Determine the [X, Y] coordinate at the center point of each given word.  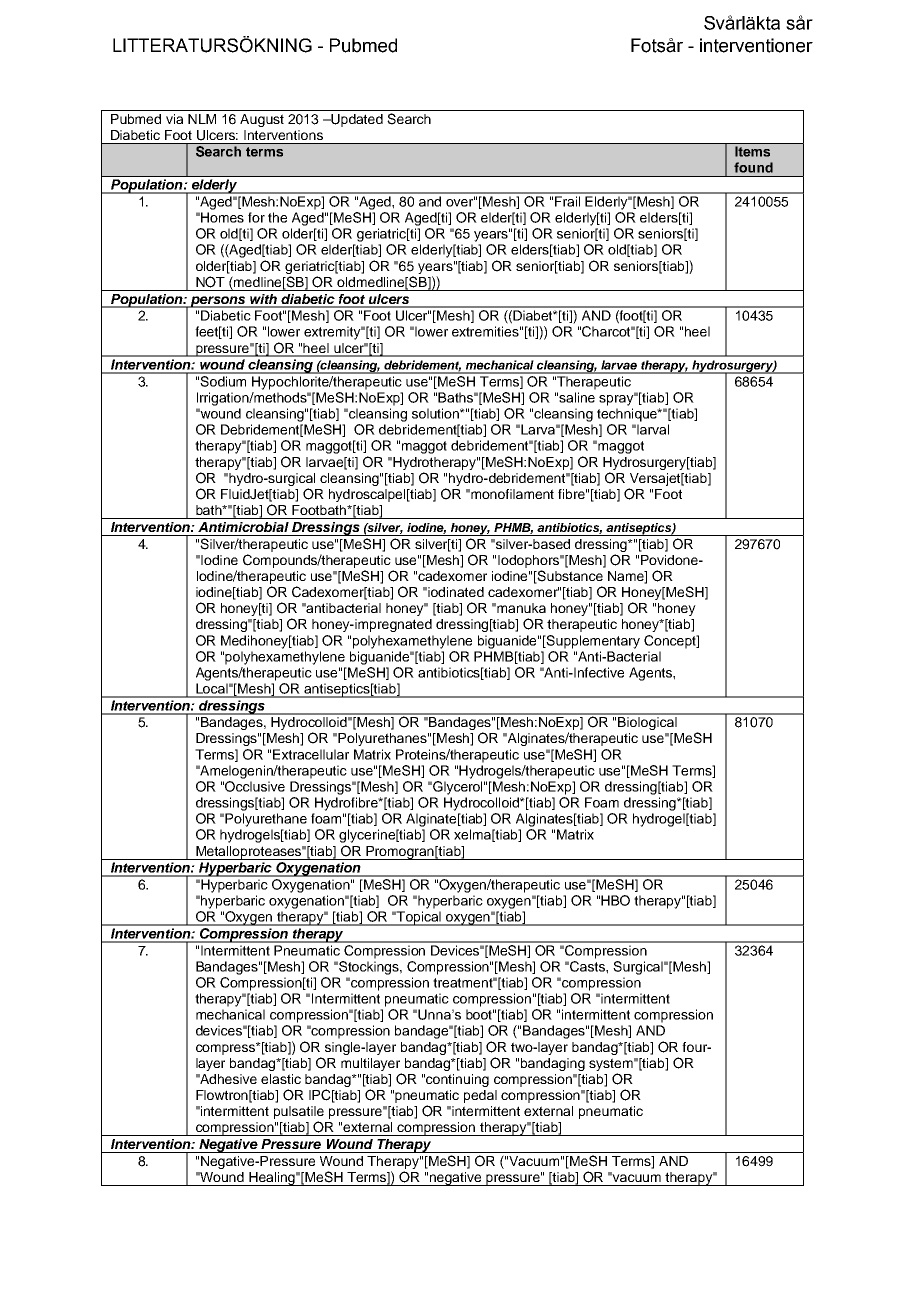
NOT [210, 282]
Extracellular [311, 754]
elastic [281, 1079]
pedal [480, 1096]
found [753, 167]
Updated [356, 120]
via [174, 119]
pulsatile [299, 1112]
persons [218, 302]
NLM [202, 119]
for [256, 217]
